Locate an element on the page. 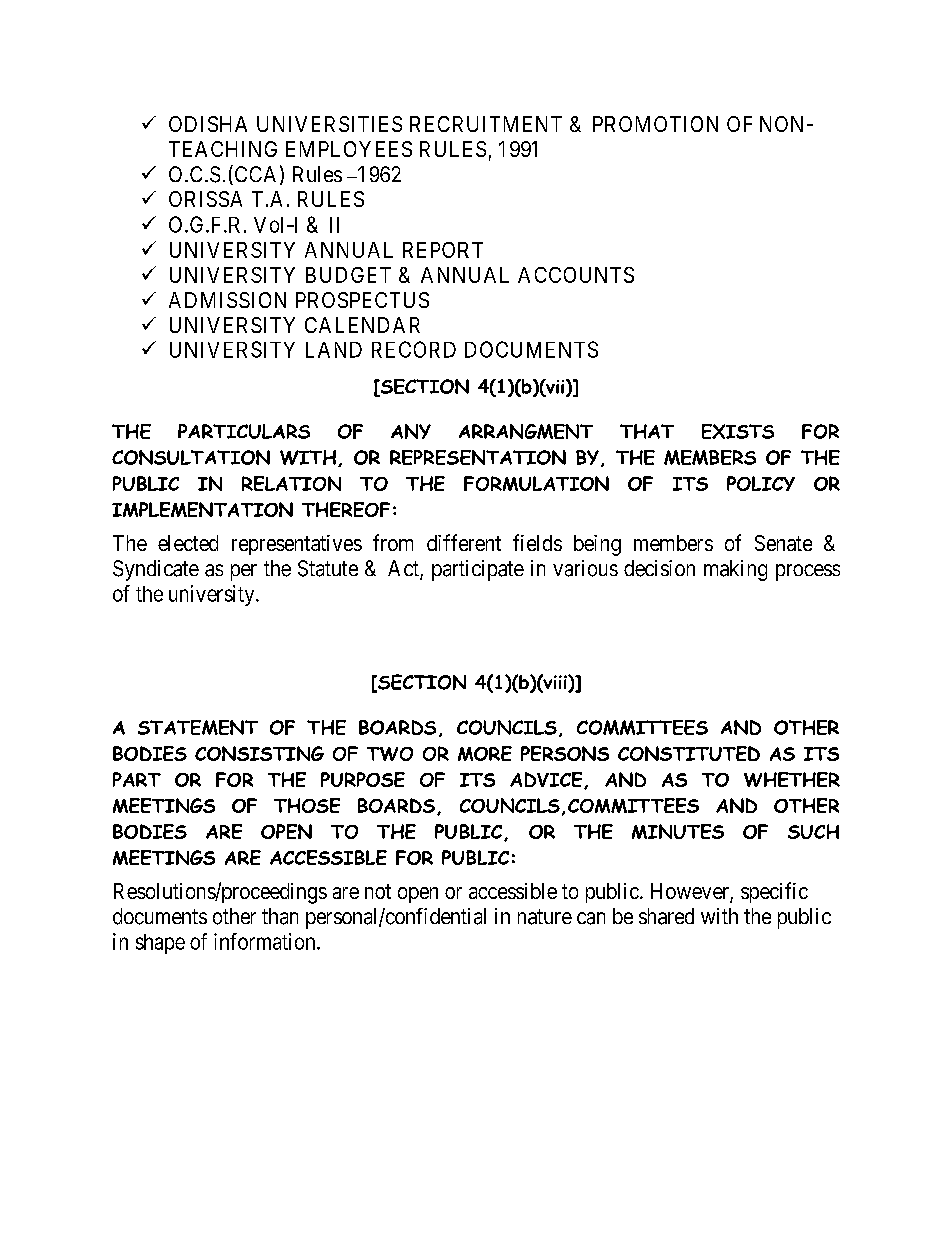 The image size is (952, 1233). PROMOTION is located at coordinates (655, 124).
